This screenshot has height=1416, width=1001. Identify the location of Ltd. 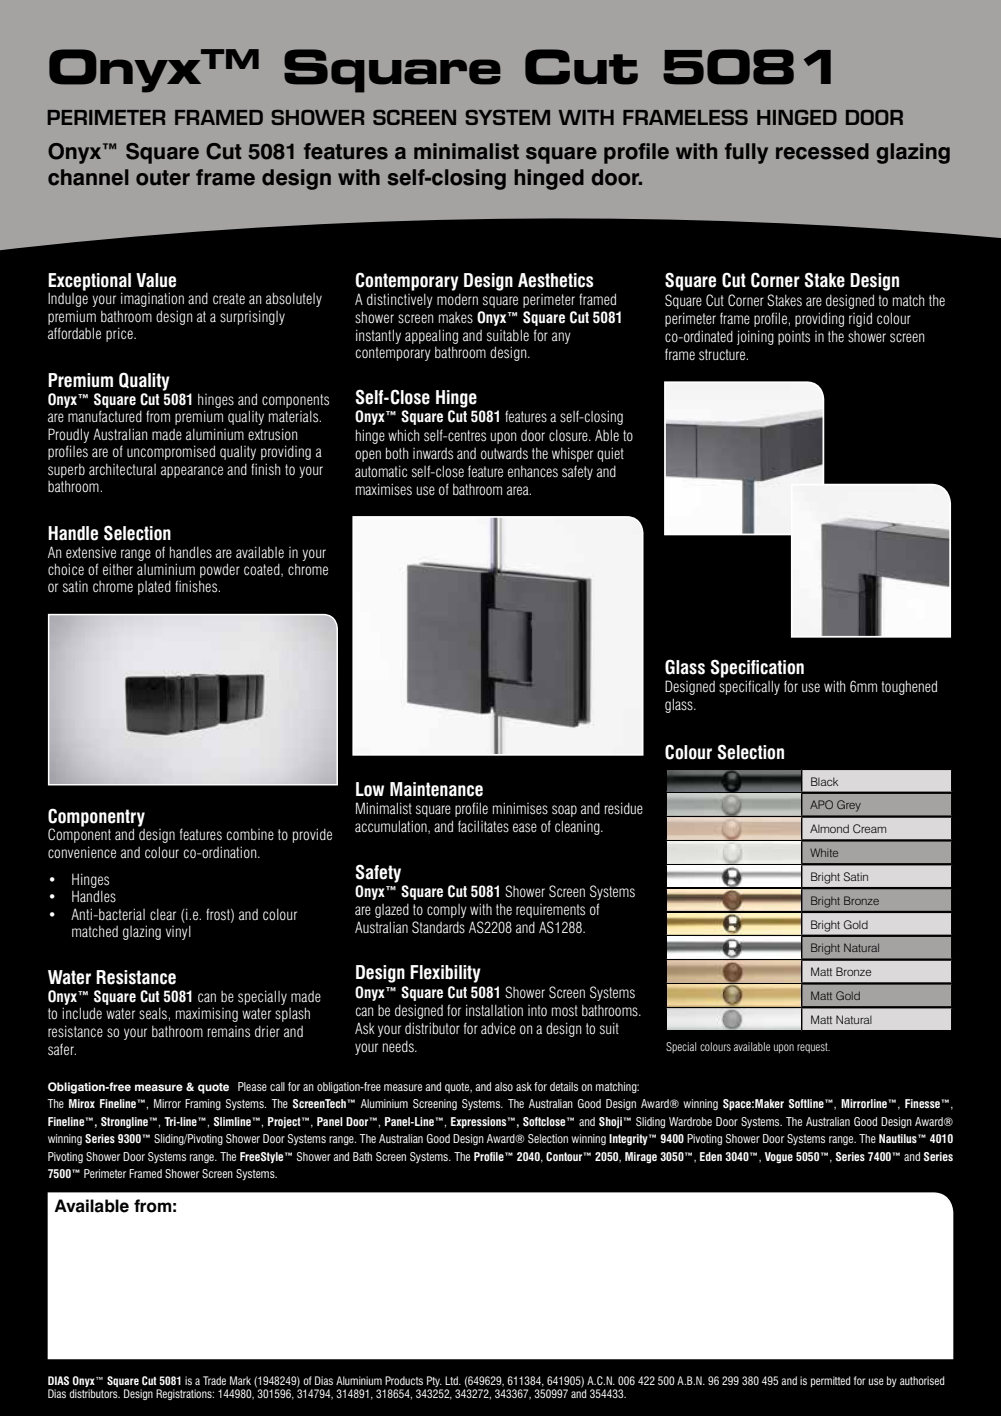
(452, 1380).
